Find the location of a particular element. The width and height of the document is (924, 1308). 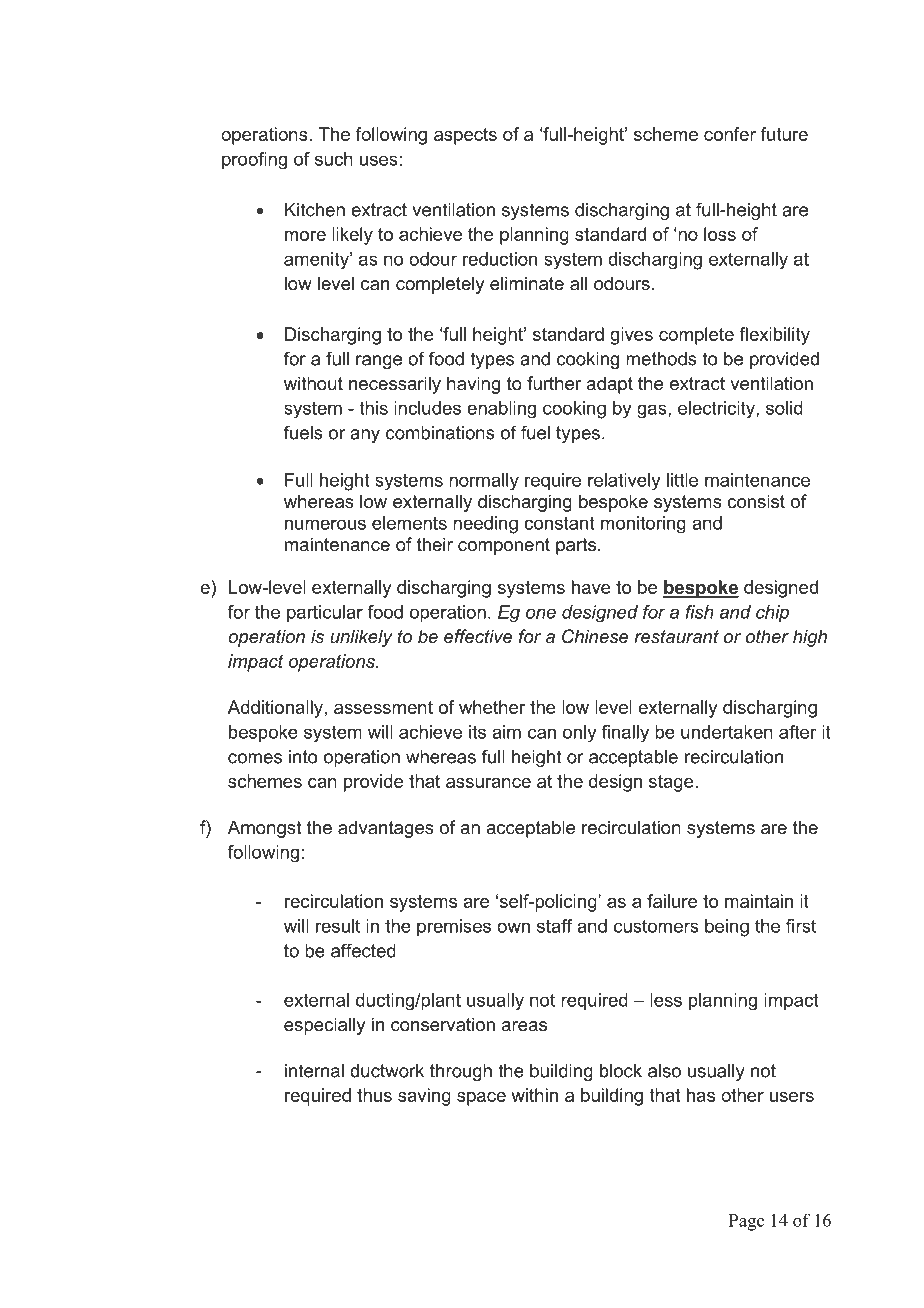

such is located at coordinates (334, 159).
